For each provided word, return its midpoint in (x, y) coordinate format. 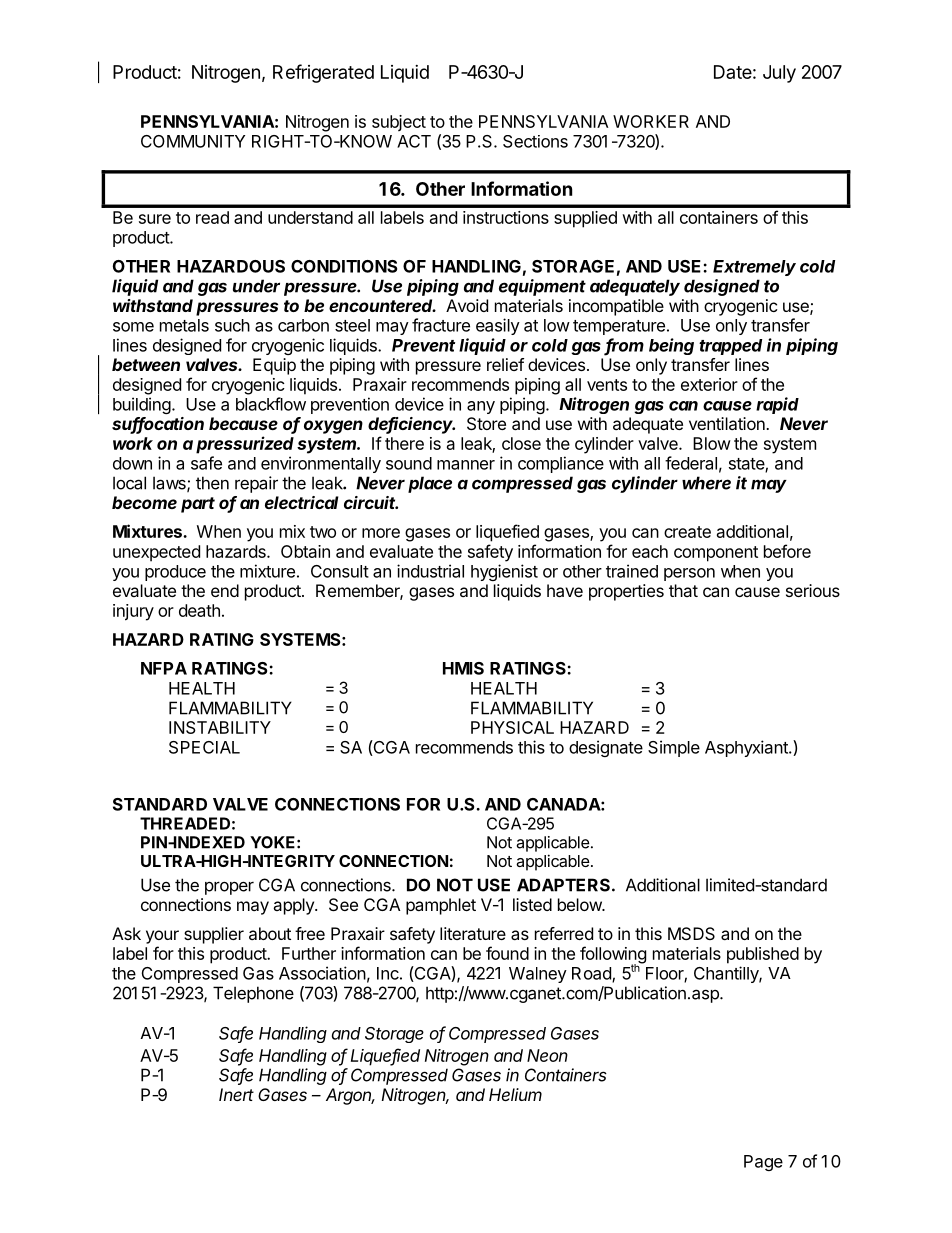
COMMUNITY (193, 141)
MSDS (691, 933)
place (430, 484)
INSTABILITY (220, 727)
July (779, 74)
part (198, 505)
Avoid (467, 305)
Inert (236, 1094)
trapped (730, 347)
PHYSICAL (512, 727)
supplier (214, 935)
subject (399, 123)
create (687, 532)
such (232, 325)
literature (473, 933)
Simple (674, 748)
